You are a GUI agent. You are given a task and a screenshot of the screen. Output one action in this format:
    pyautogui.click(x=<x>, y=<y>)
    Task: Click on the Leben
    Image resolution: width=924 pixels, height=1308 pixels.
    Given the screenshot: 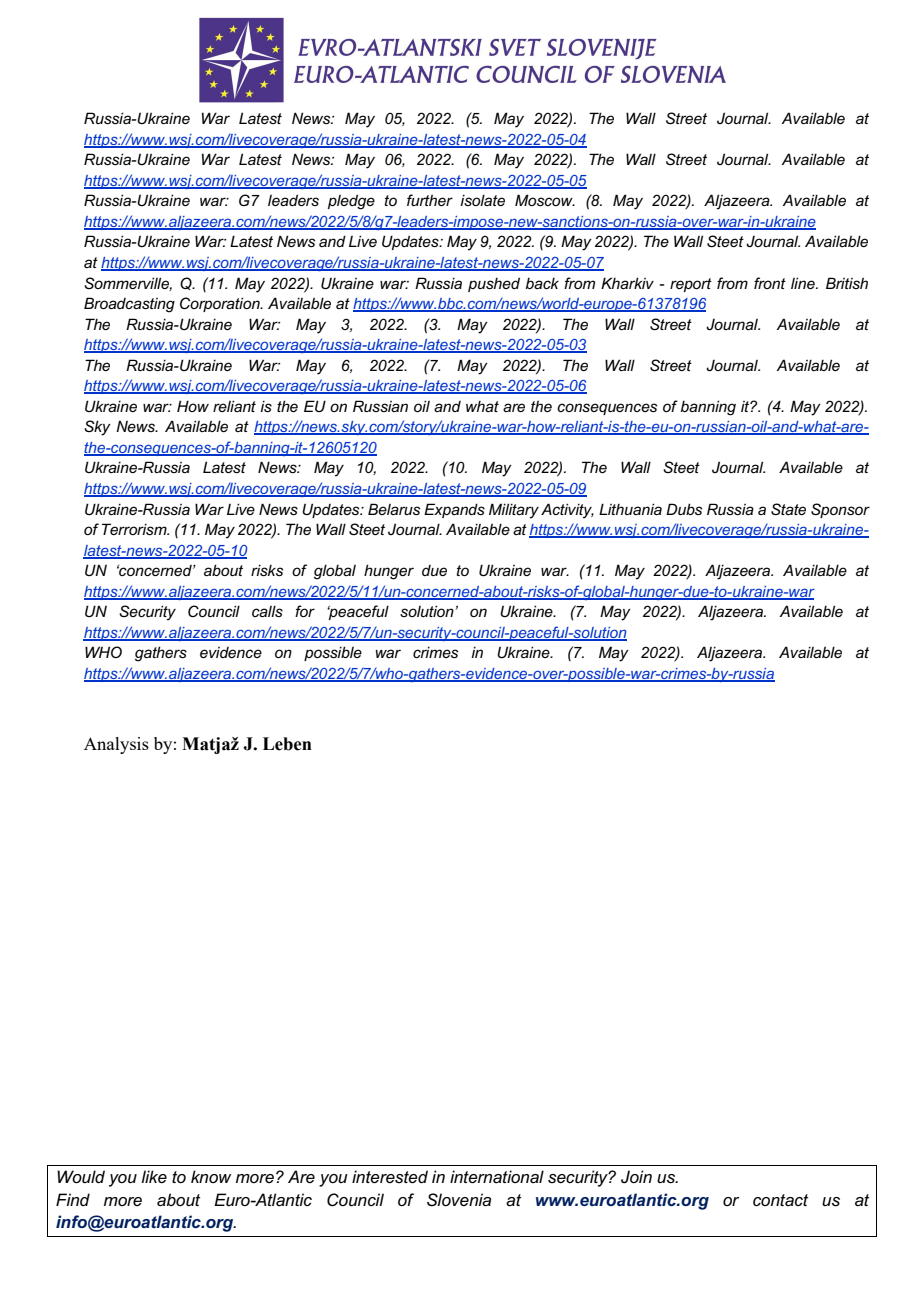 What is the action you would take?
    pyautogui.click(x=287, y=744)
